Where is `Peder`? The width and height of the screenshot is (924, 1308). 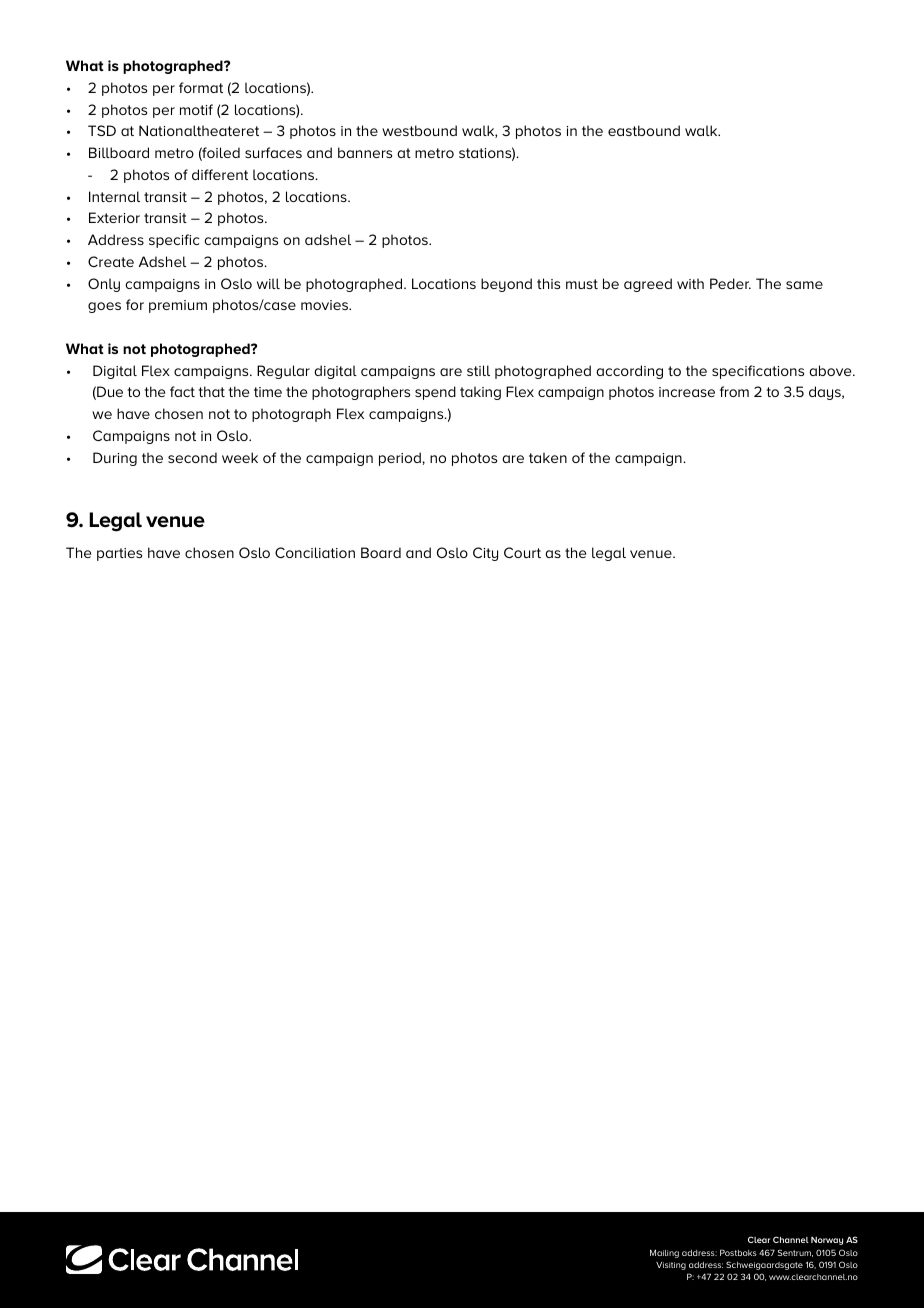 Peder is located at coordinates (730, 283).
